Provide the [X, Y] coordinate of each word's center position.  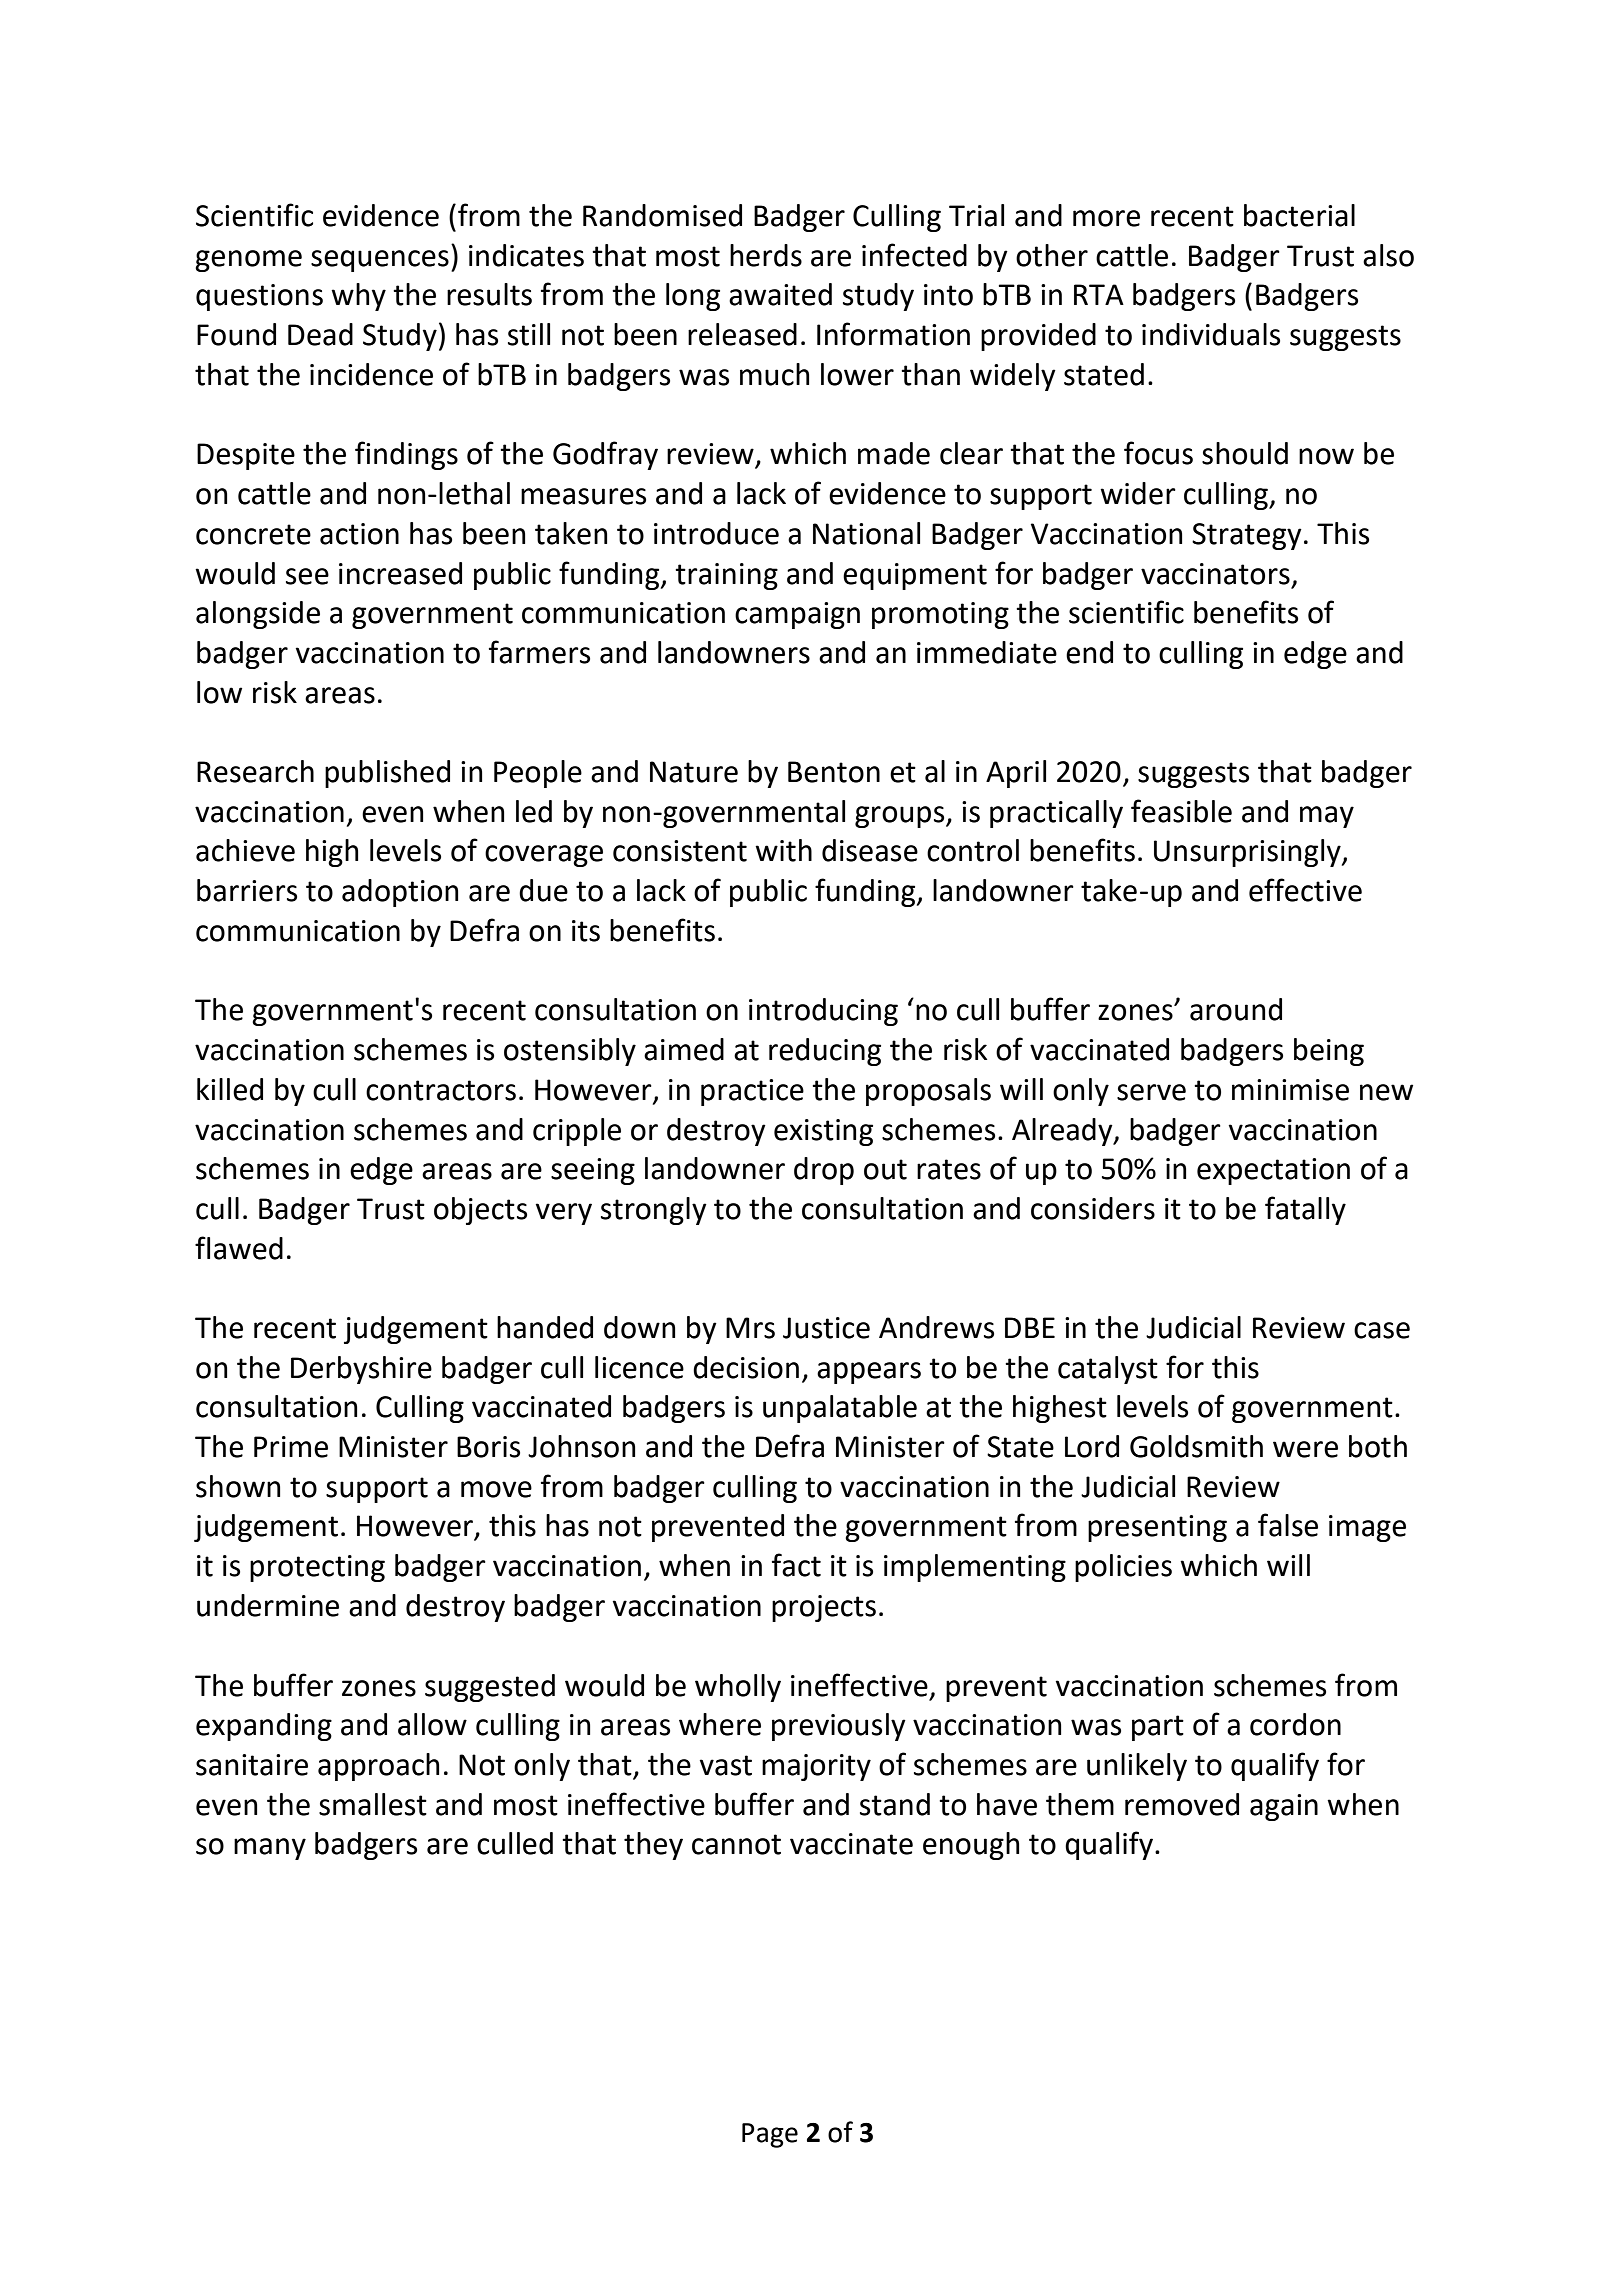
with [783, 850]
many [270, 1849]
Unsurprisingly [1248, 853]
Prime [291, 1447]
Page [770, 2135]
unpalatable [840, 1409]
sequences [380, 261]
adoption [400, 893]
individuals [1211, 334]
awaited [780, 294]
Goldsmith [1196, 1446]
